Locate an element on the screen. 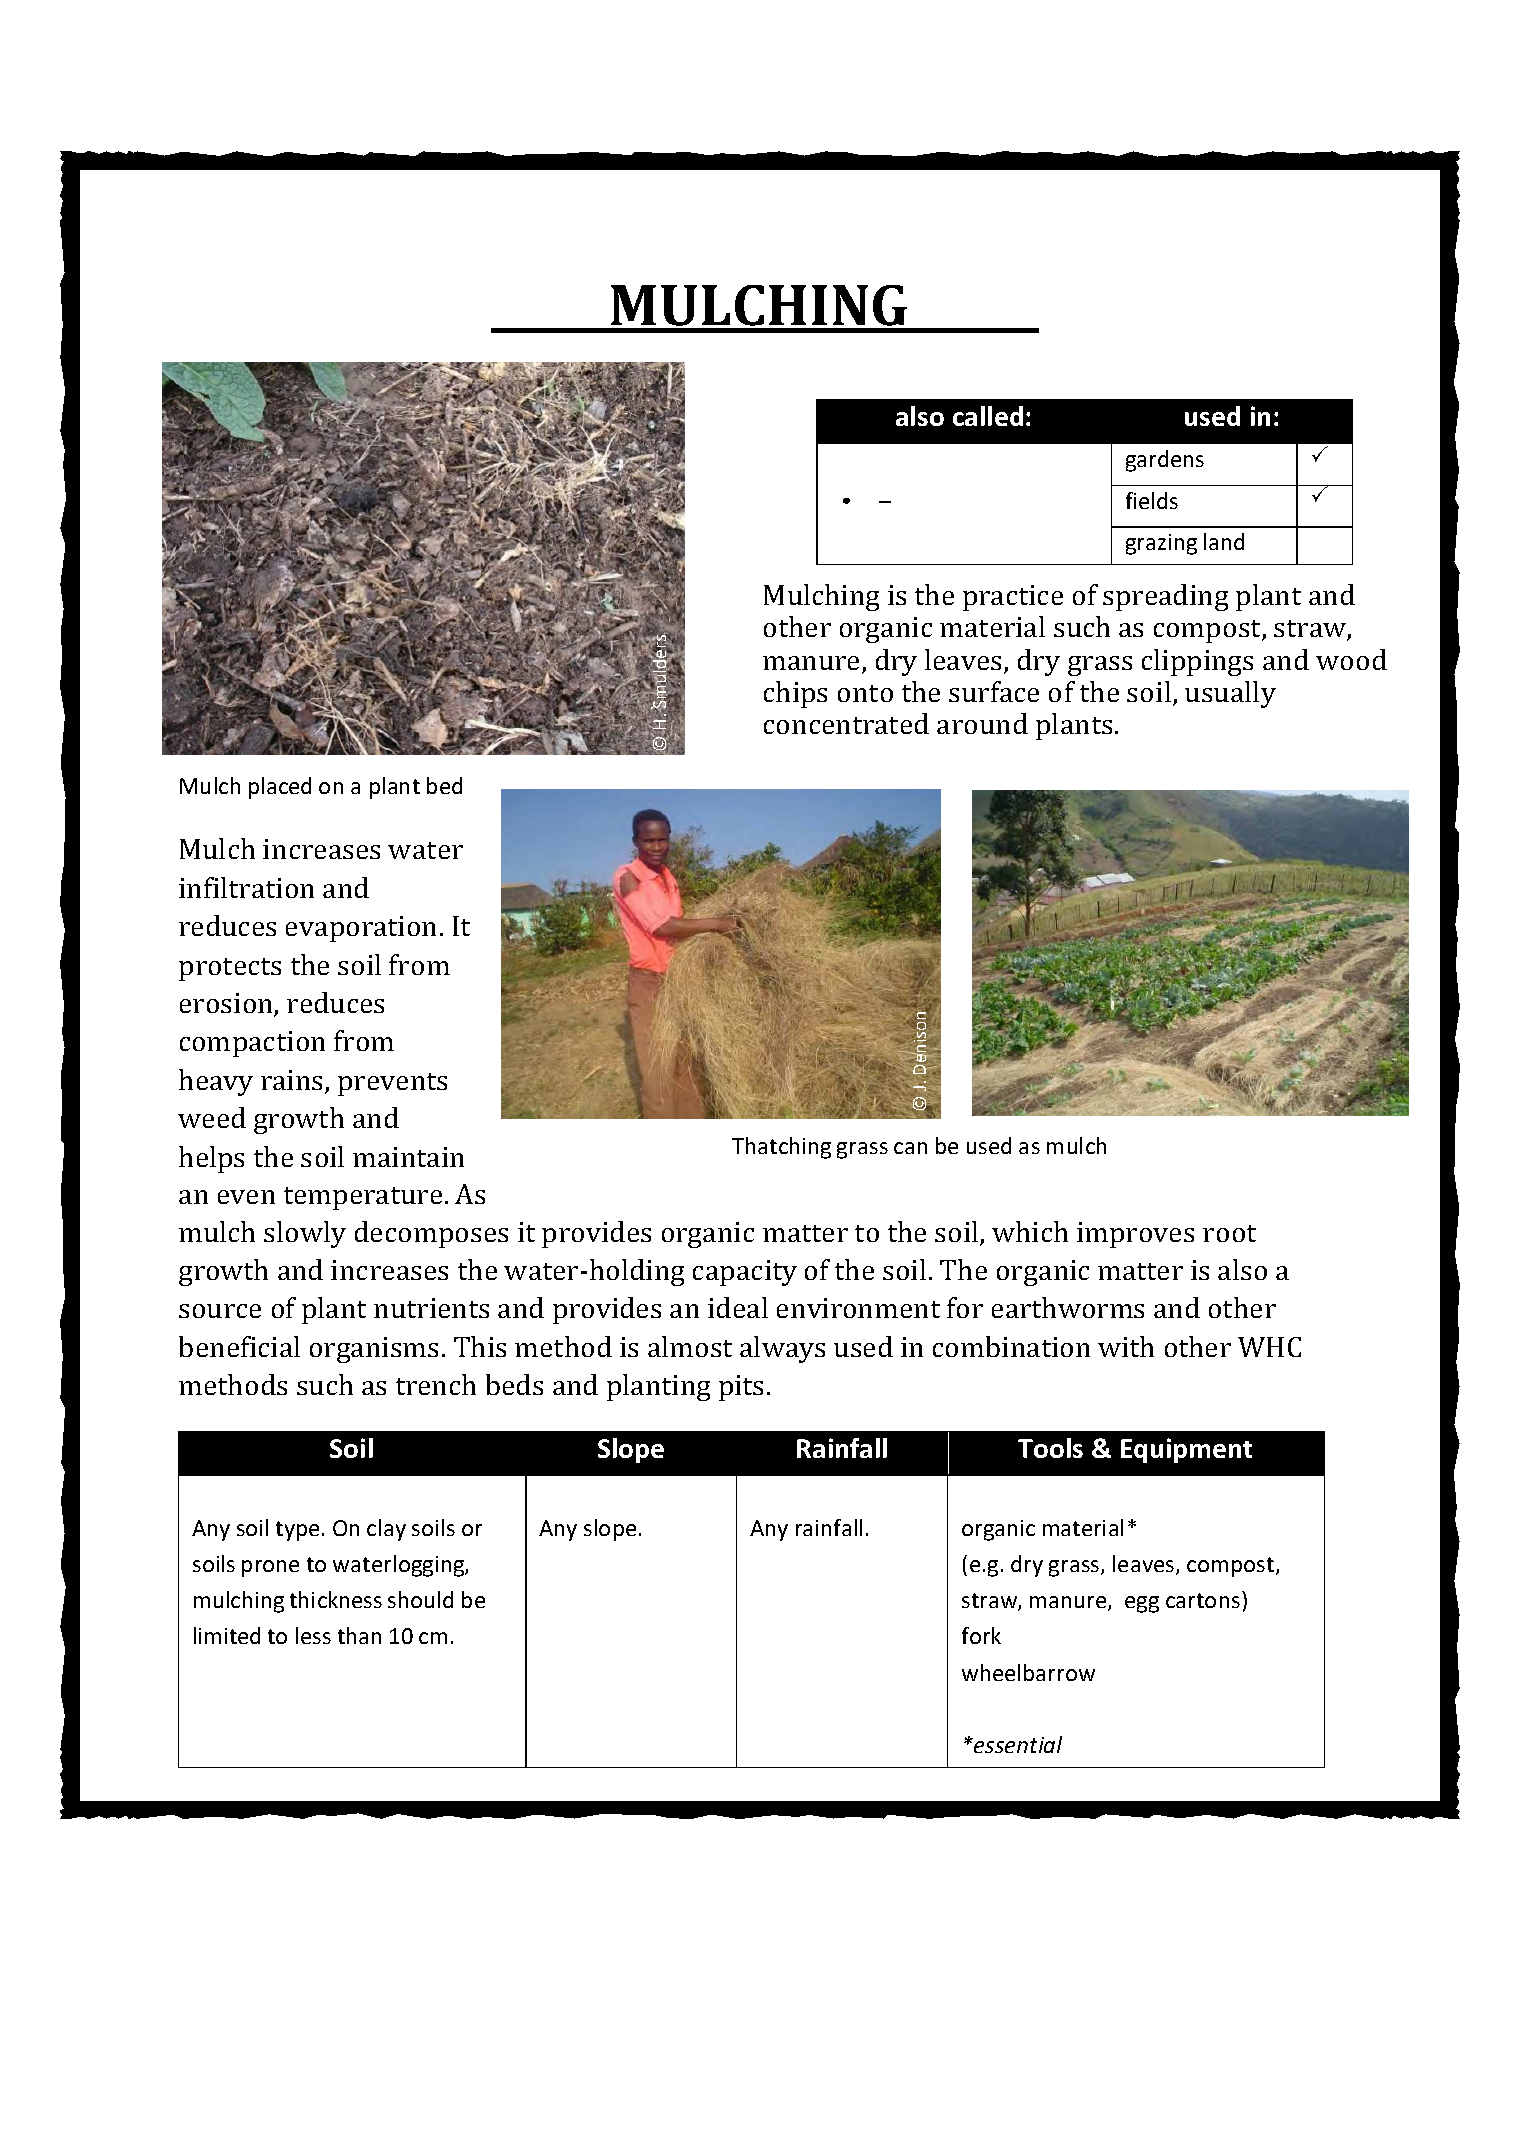 The image size is (1516, 2145). pits is located at coordinates (741, 1388).
